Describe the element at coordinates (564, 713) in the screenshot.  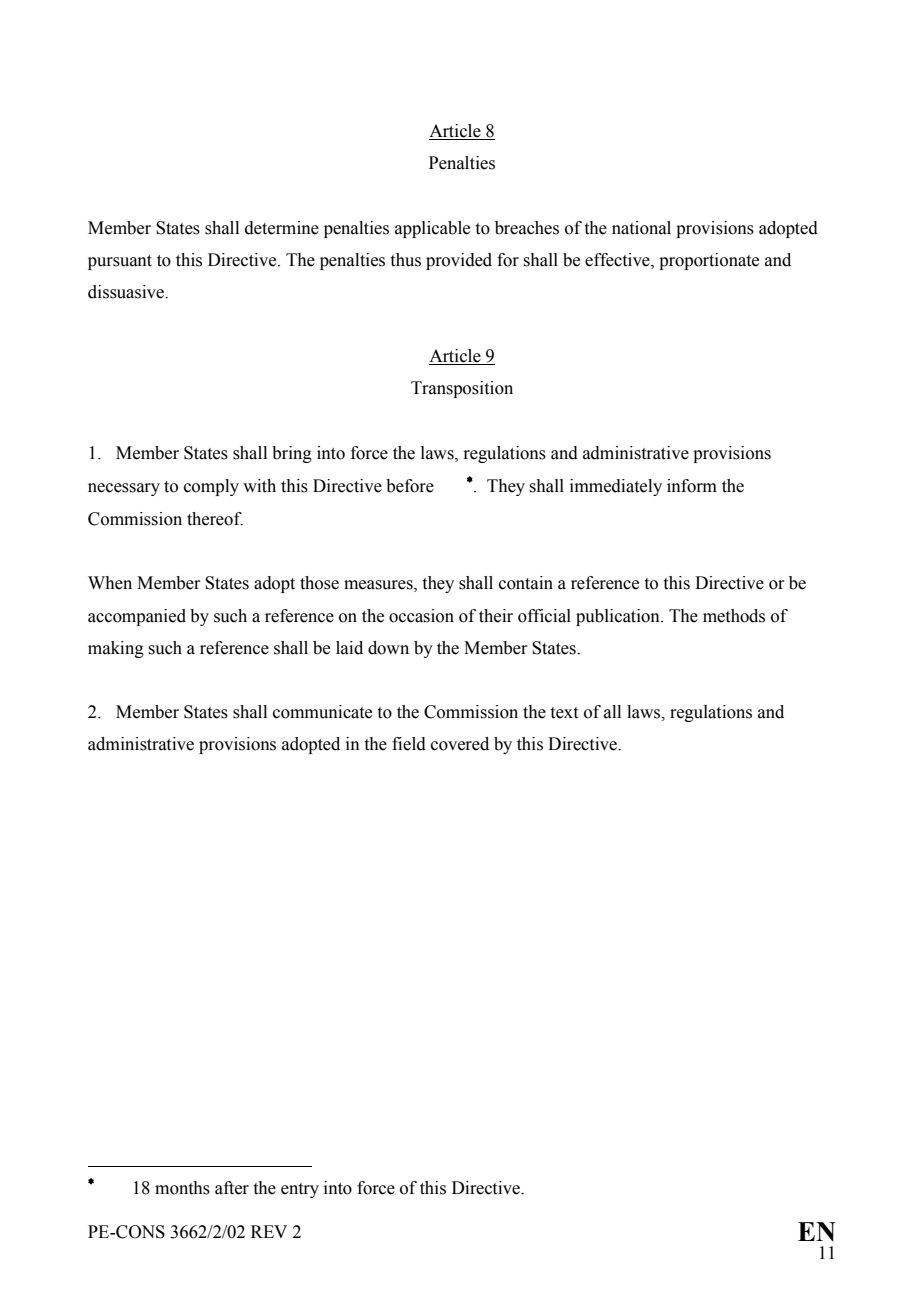
I see `text` at that location.
